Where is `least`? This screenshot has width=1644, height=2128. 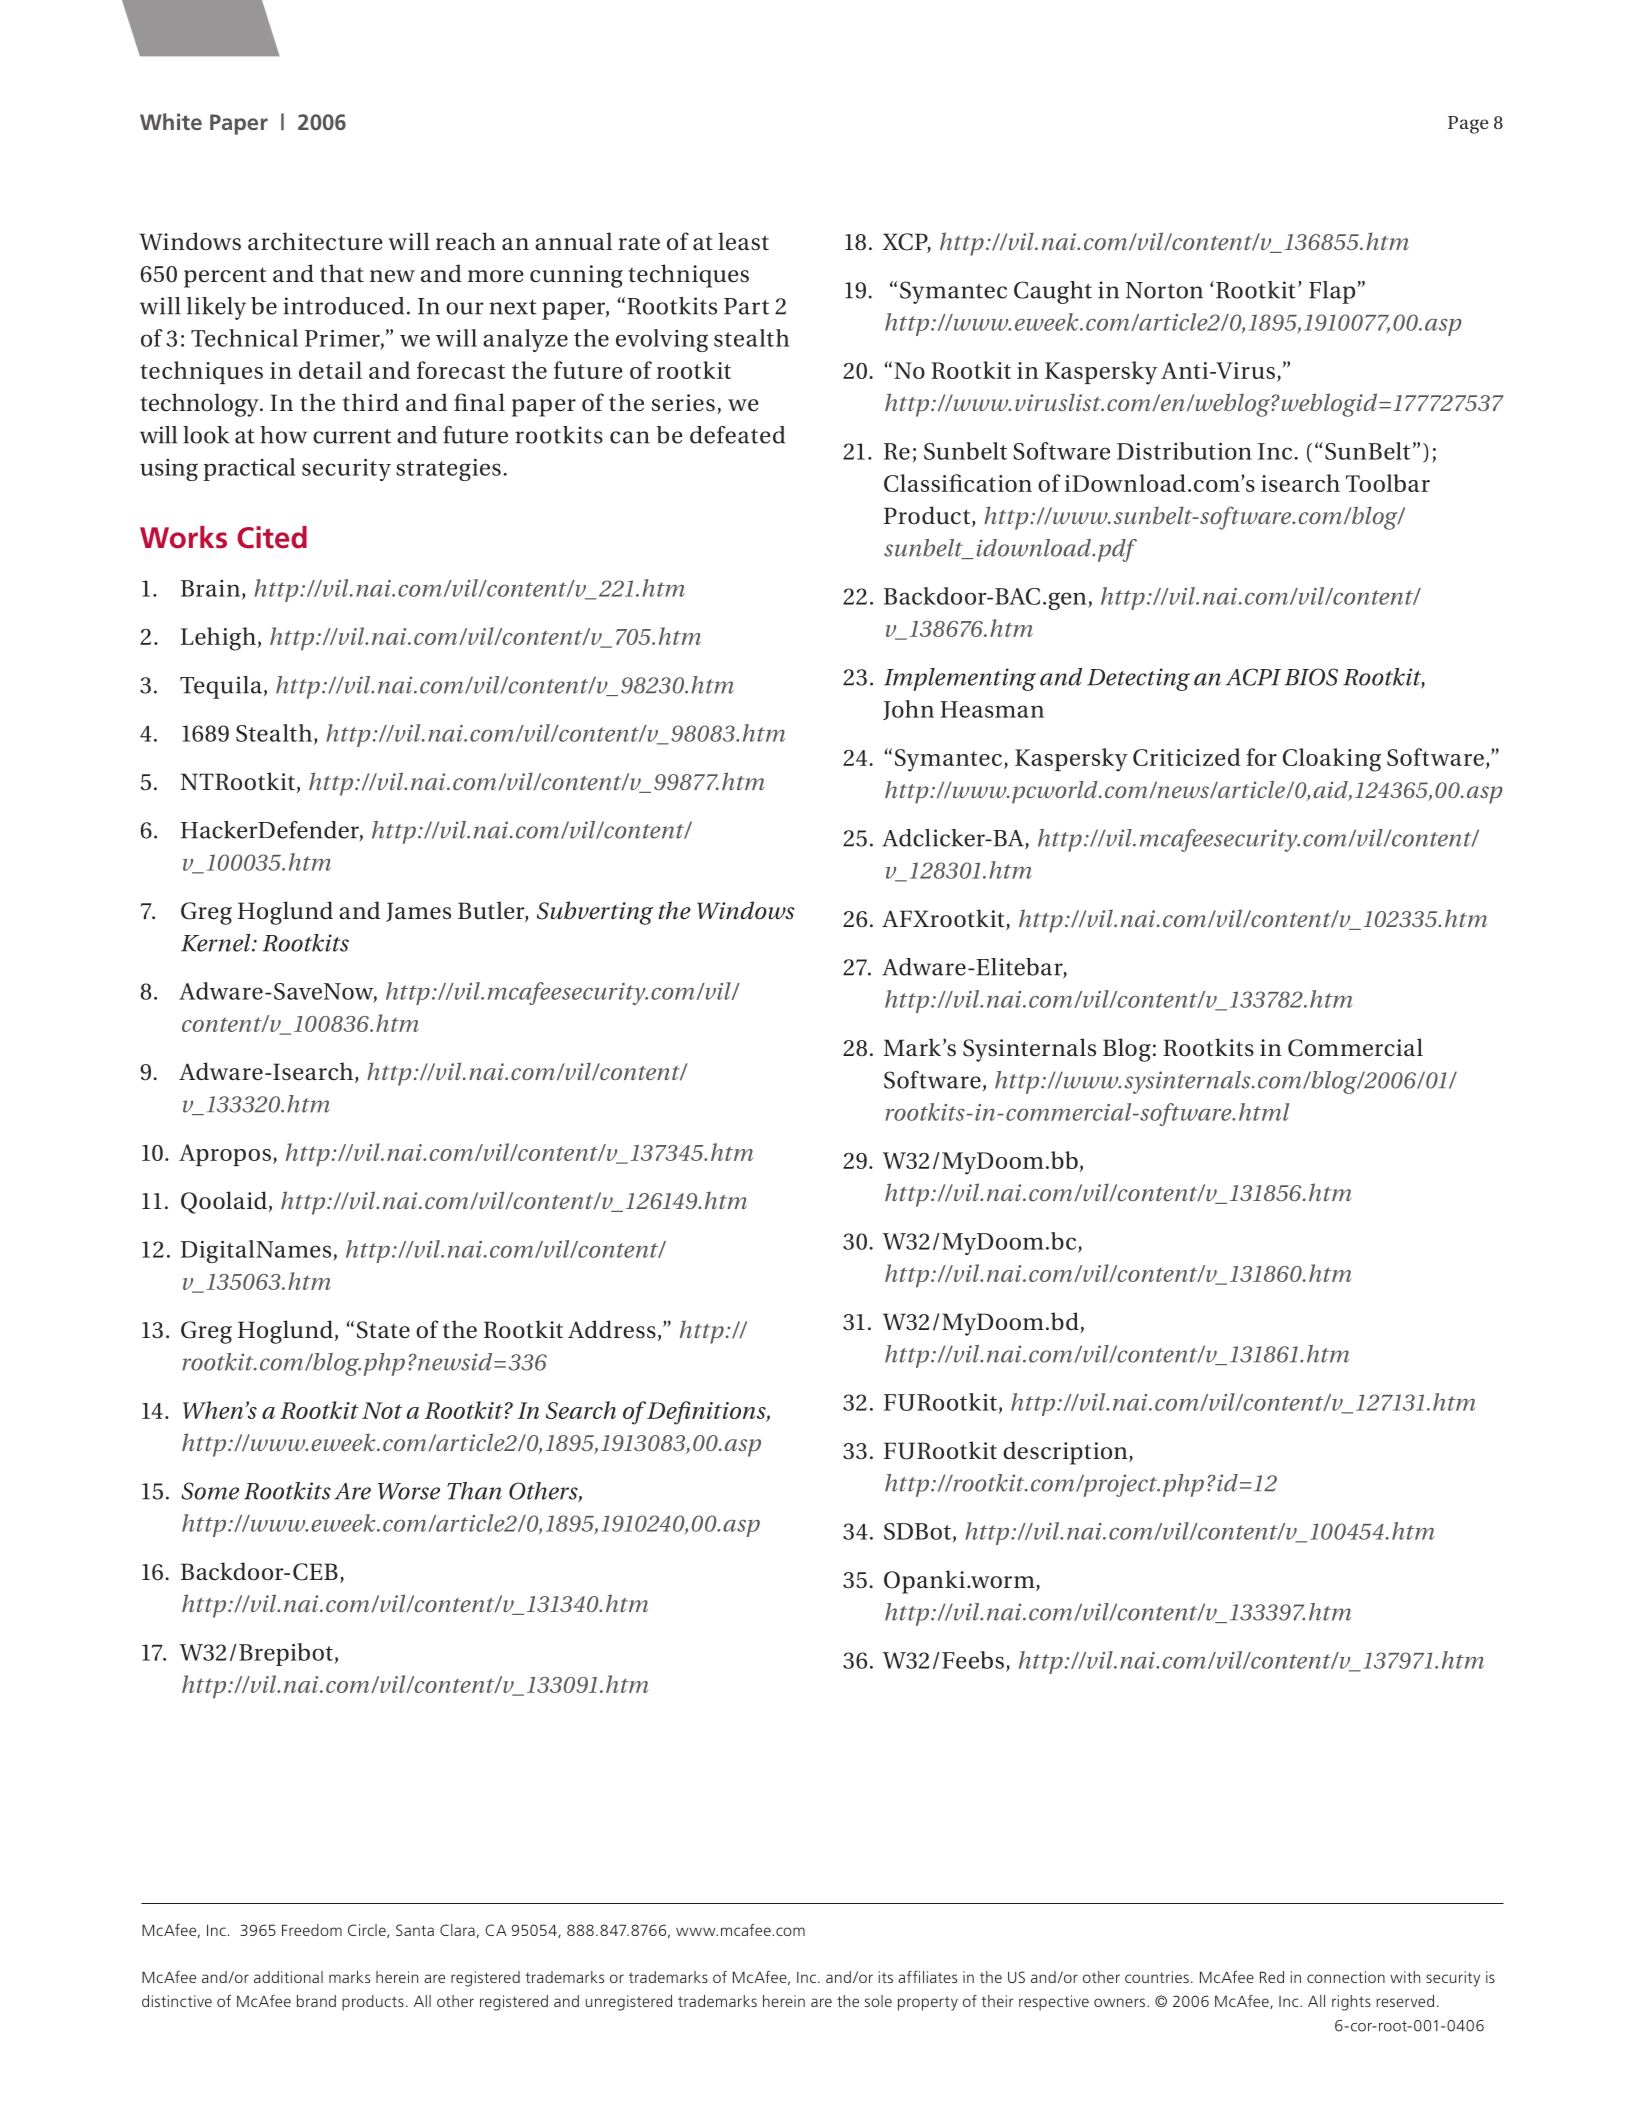
least is located at coordinates (743, 241).
